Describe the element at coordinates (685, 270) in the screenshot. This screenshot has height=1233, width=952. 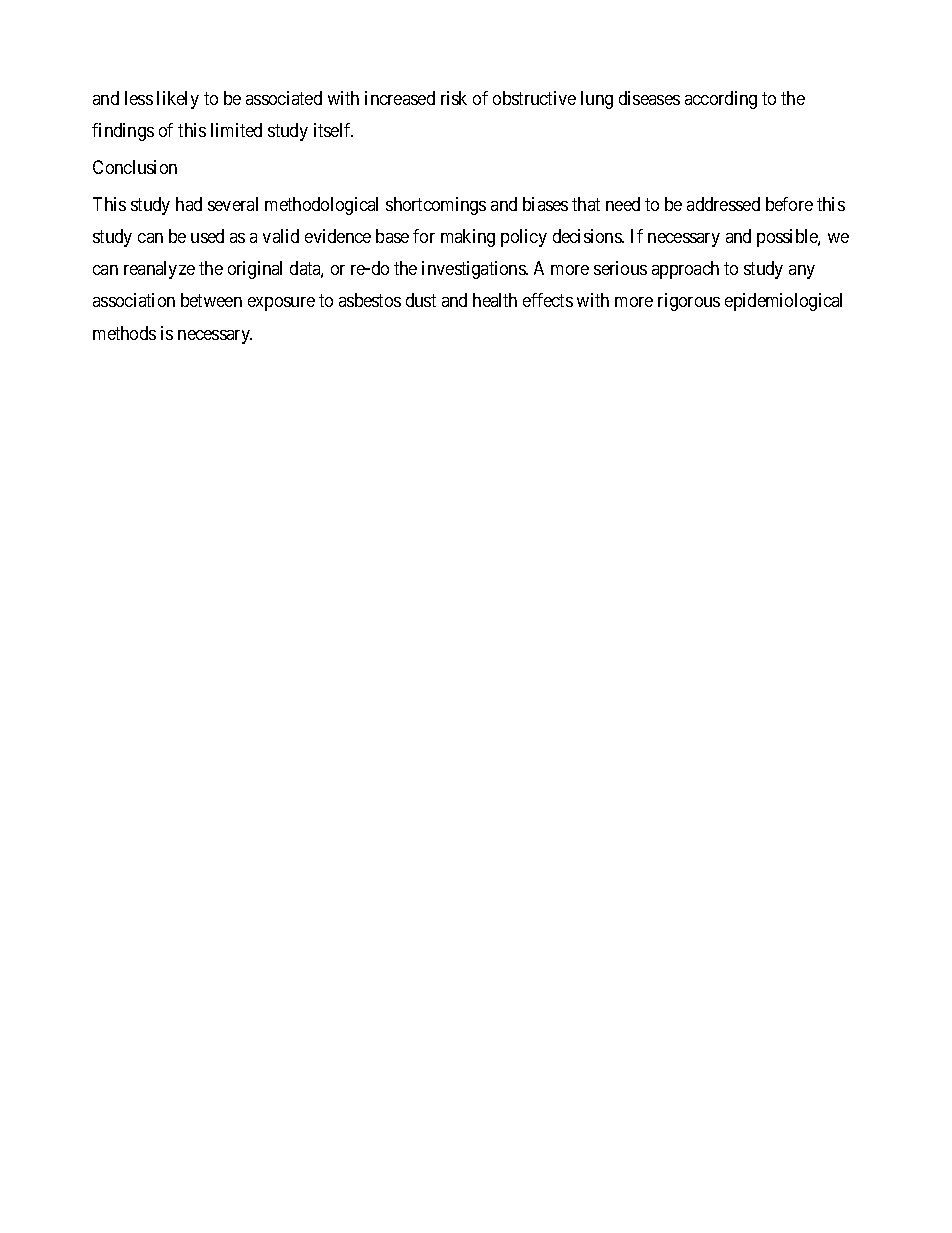
I see `approach` at that location.
